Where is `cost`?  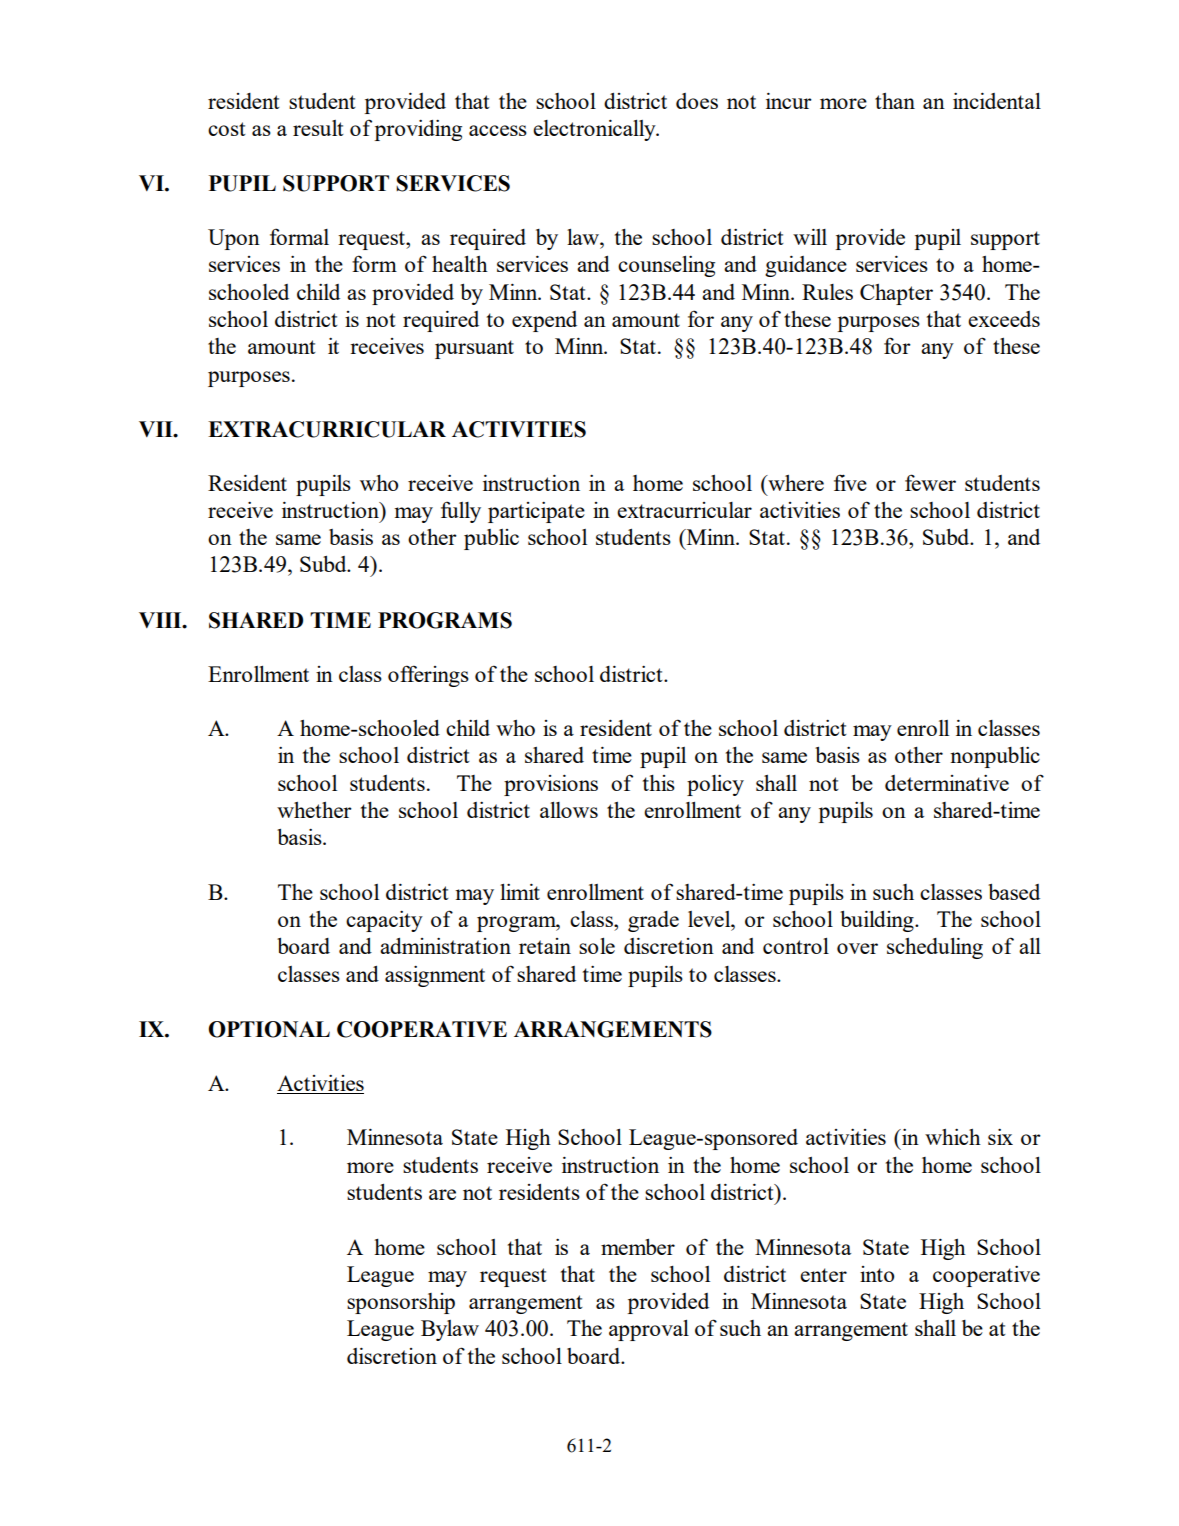
cost is located at coordinates (227, 129).
